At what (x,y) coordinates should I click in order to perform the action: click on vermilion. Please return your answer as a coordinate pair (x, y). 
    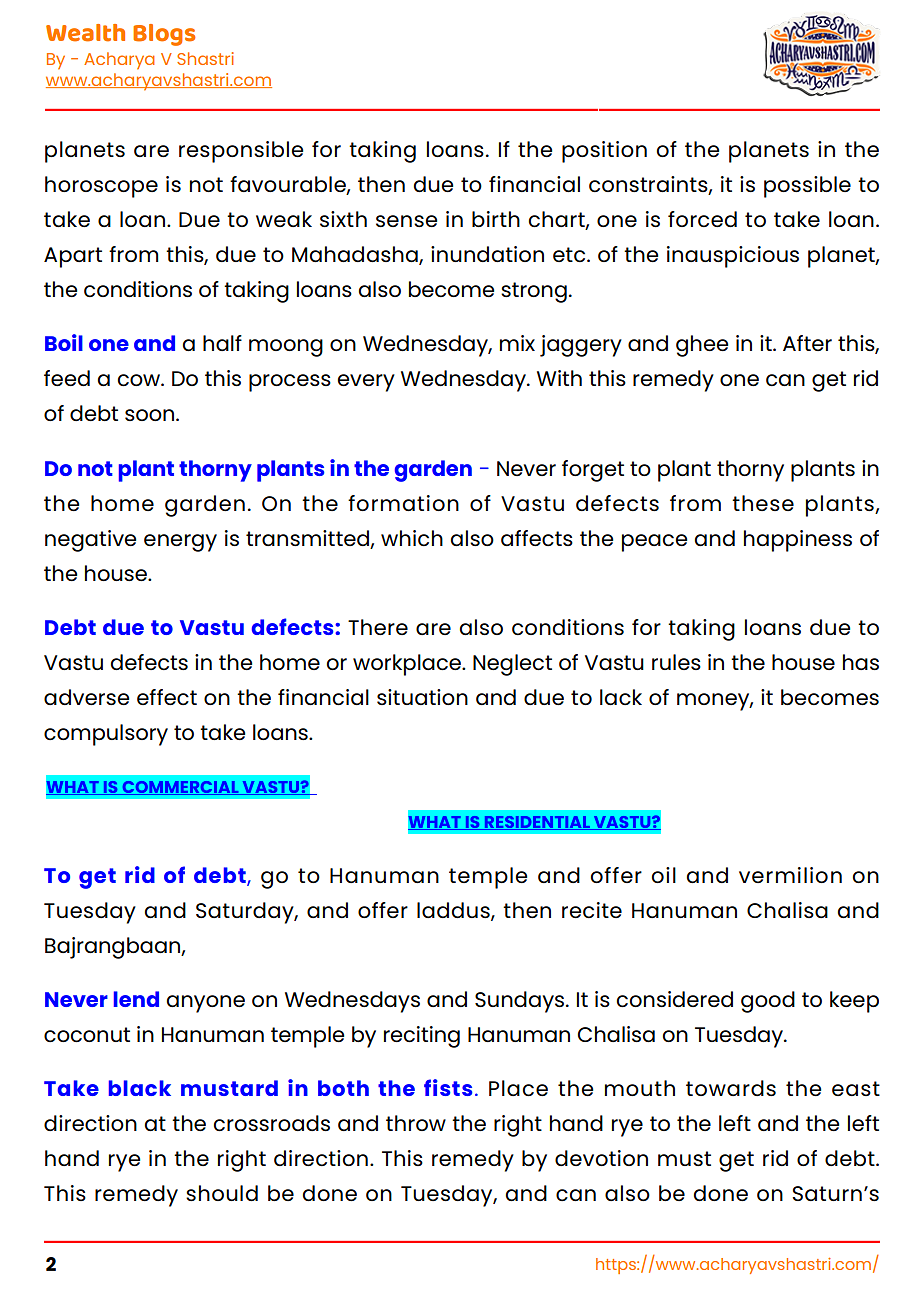
    Looking at the image, I should click on (790, 875).
